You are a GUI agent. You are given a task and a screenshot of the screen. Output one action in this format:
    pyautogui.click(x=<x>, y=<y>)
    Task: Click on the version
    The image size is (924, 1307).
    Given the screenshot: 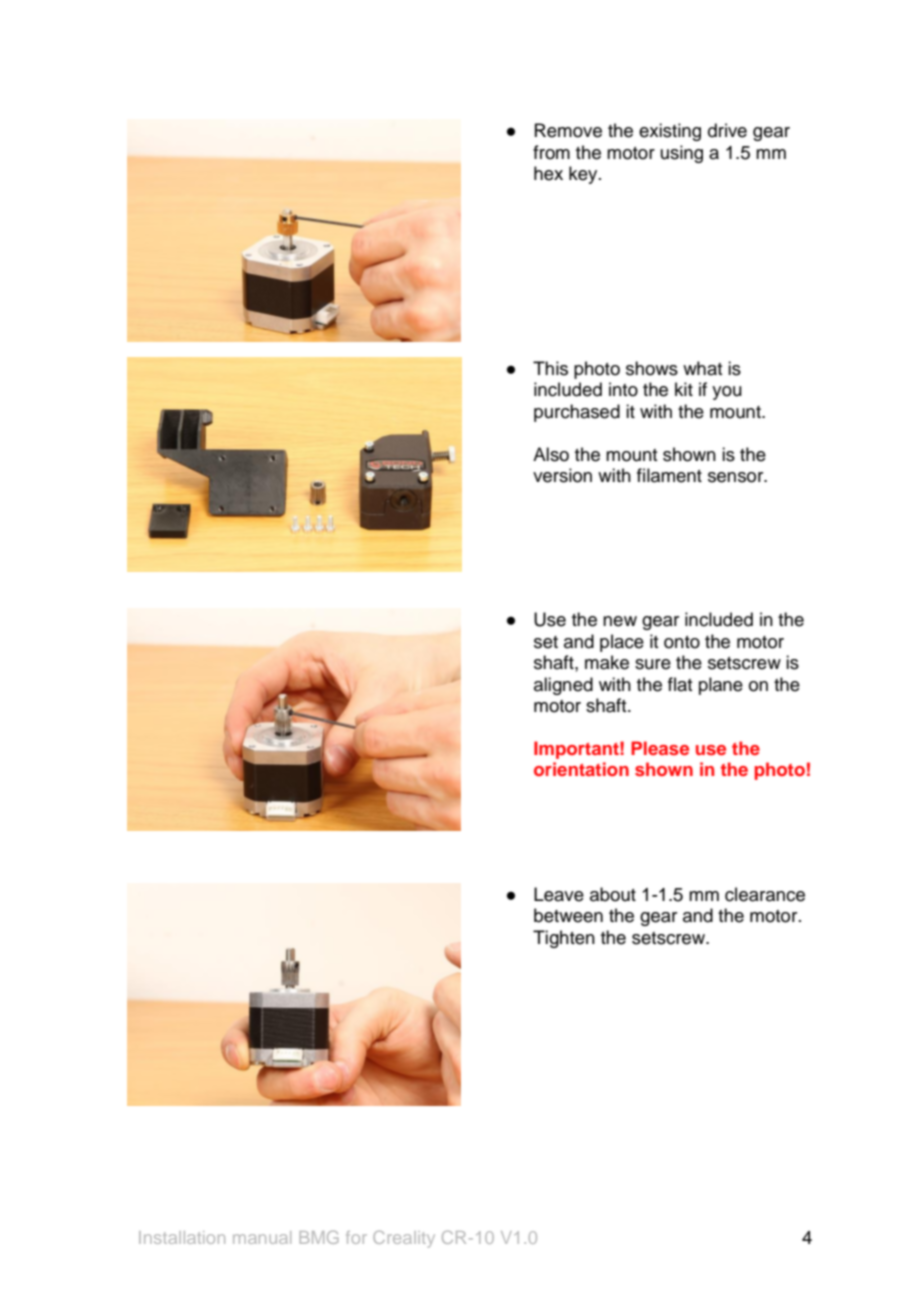 What is the action you would take?
    pyautogui.click(x=562, y=475)
